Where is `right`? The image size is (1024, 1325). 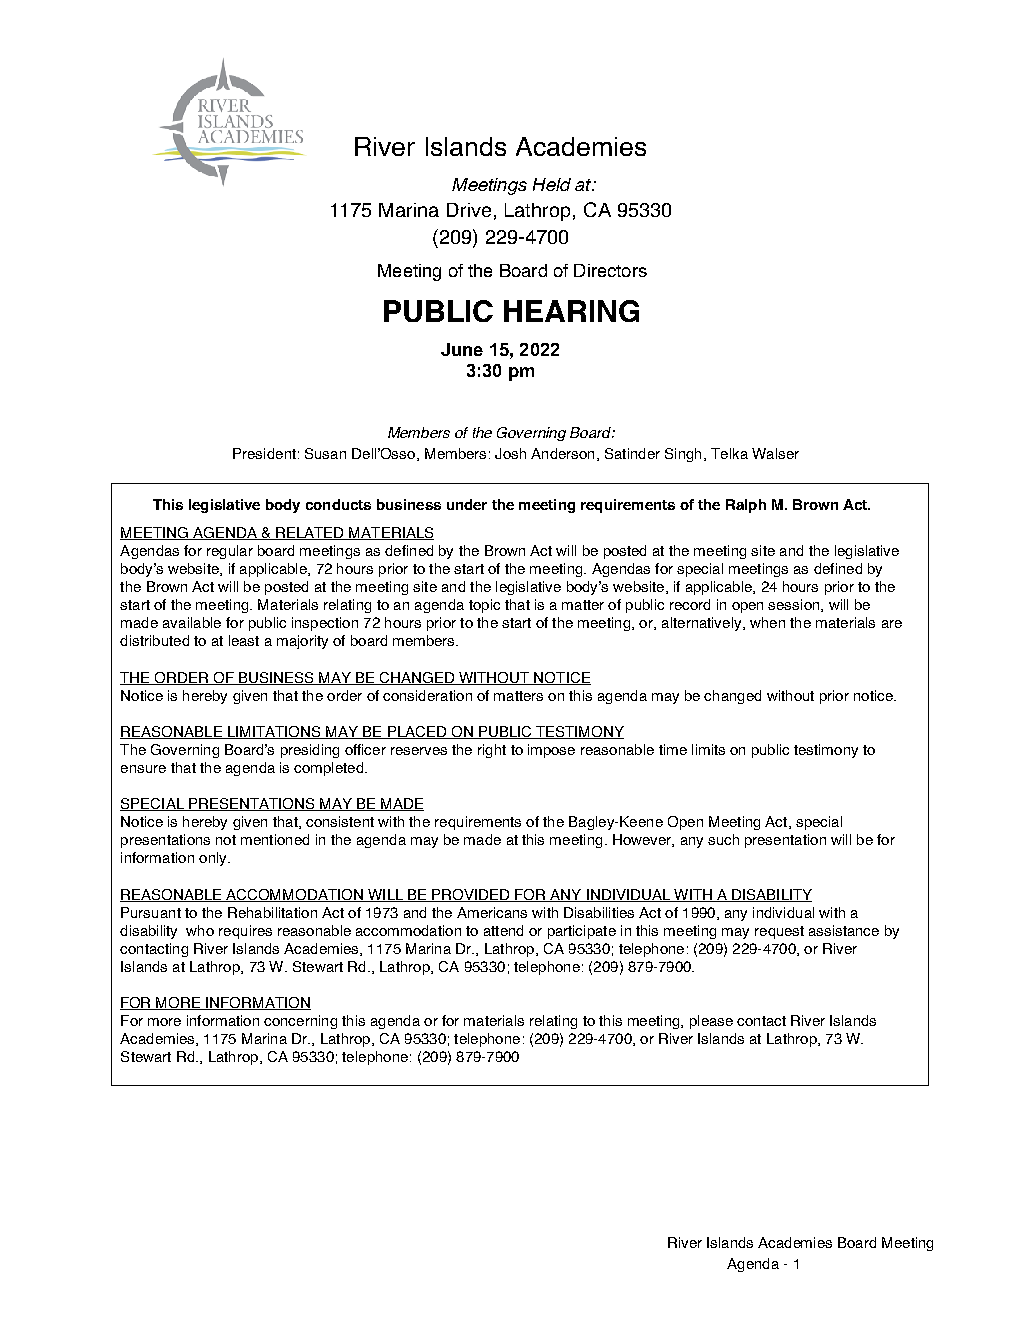 right is located at coordinates (492, 751).
